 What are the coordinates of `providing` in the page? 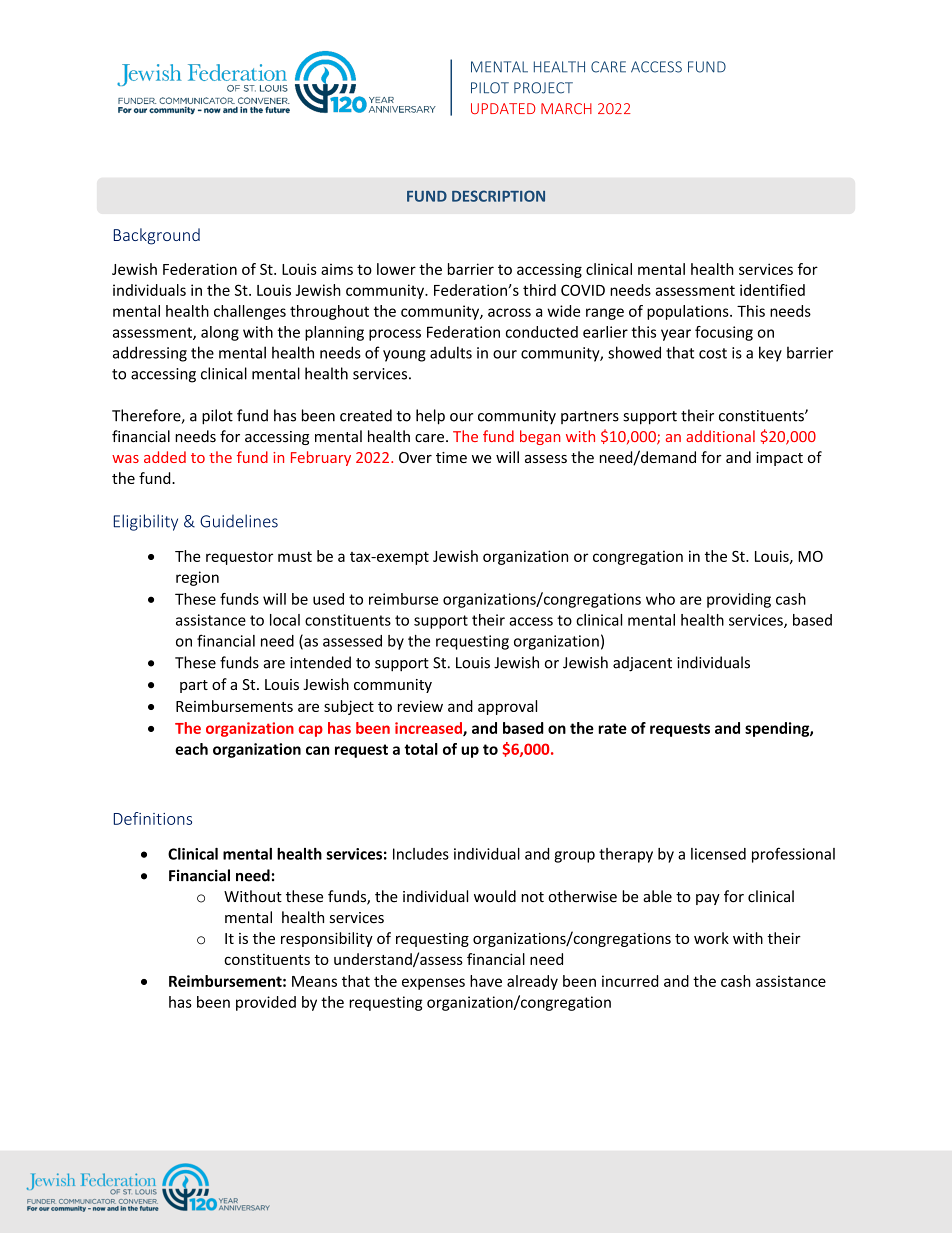 It's located at (739, 600).
